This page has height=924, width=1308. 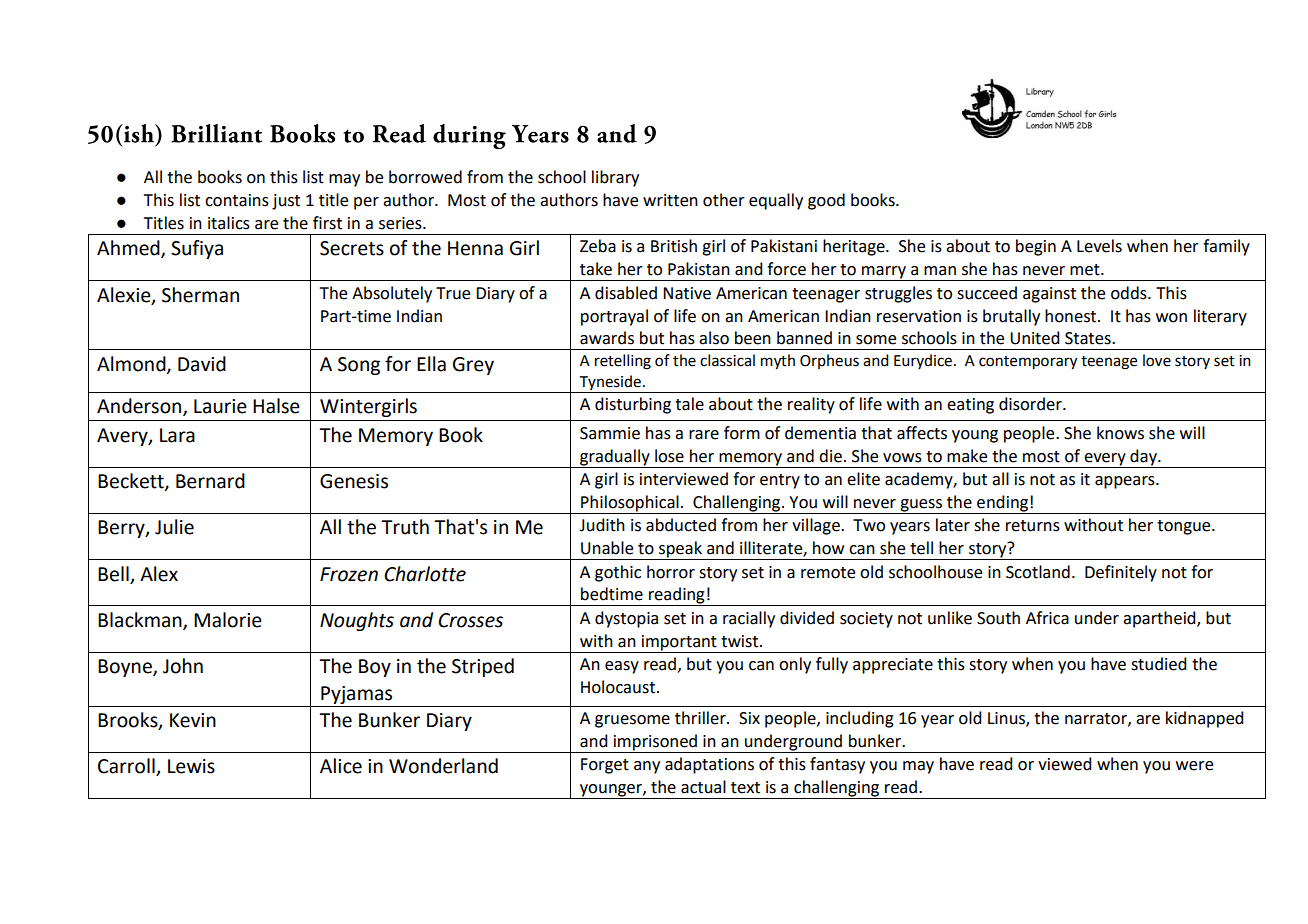 I want to click on Lewis, so click(x=191, y=766).
